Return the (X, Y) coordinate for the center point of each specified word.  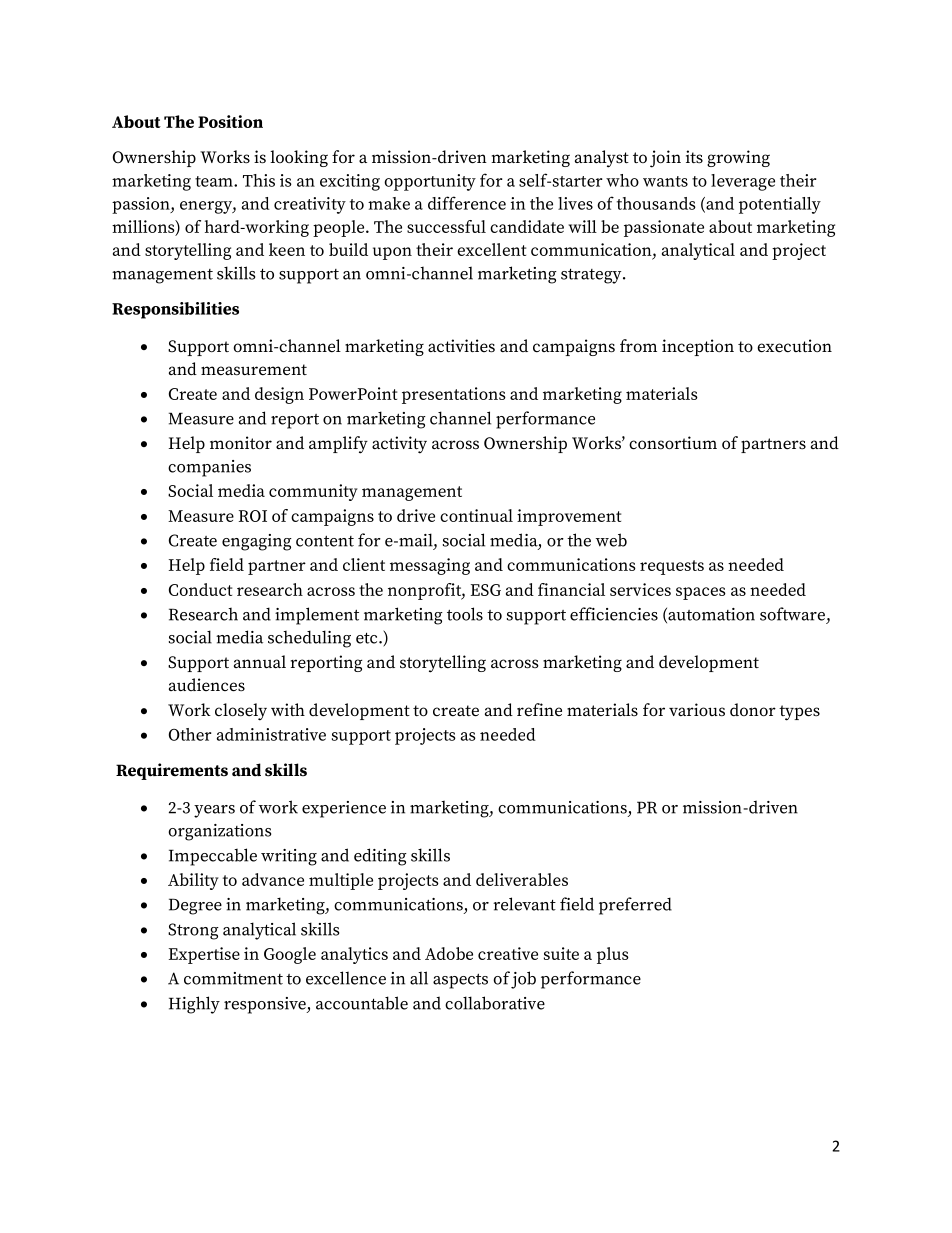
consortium (673, 443)
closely (241, 712)
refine (539, 710)
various (697, 709)
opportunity (430, 182)
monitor (241, 442)
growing (738, 158)
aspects (460, 981)
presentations (454, 395)
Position (230, 121)
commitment (233, 978)
